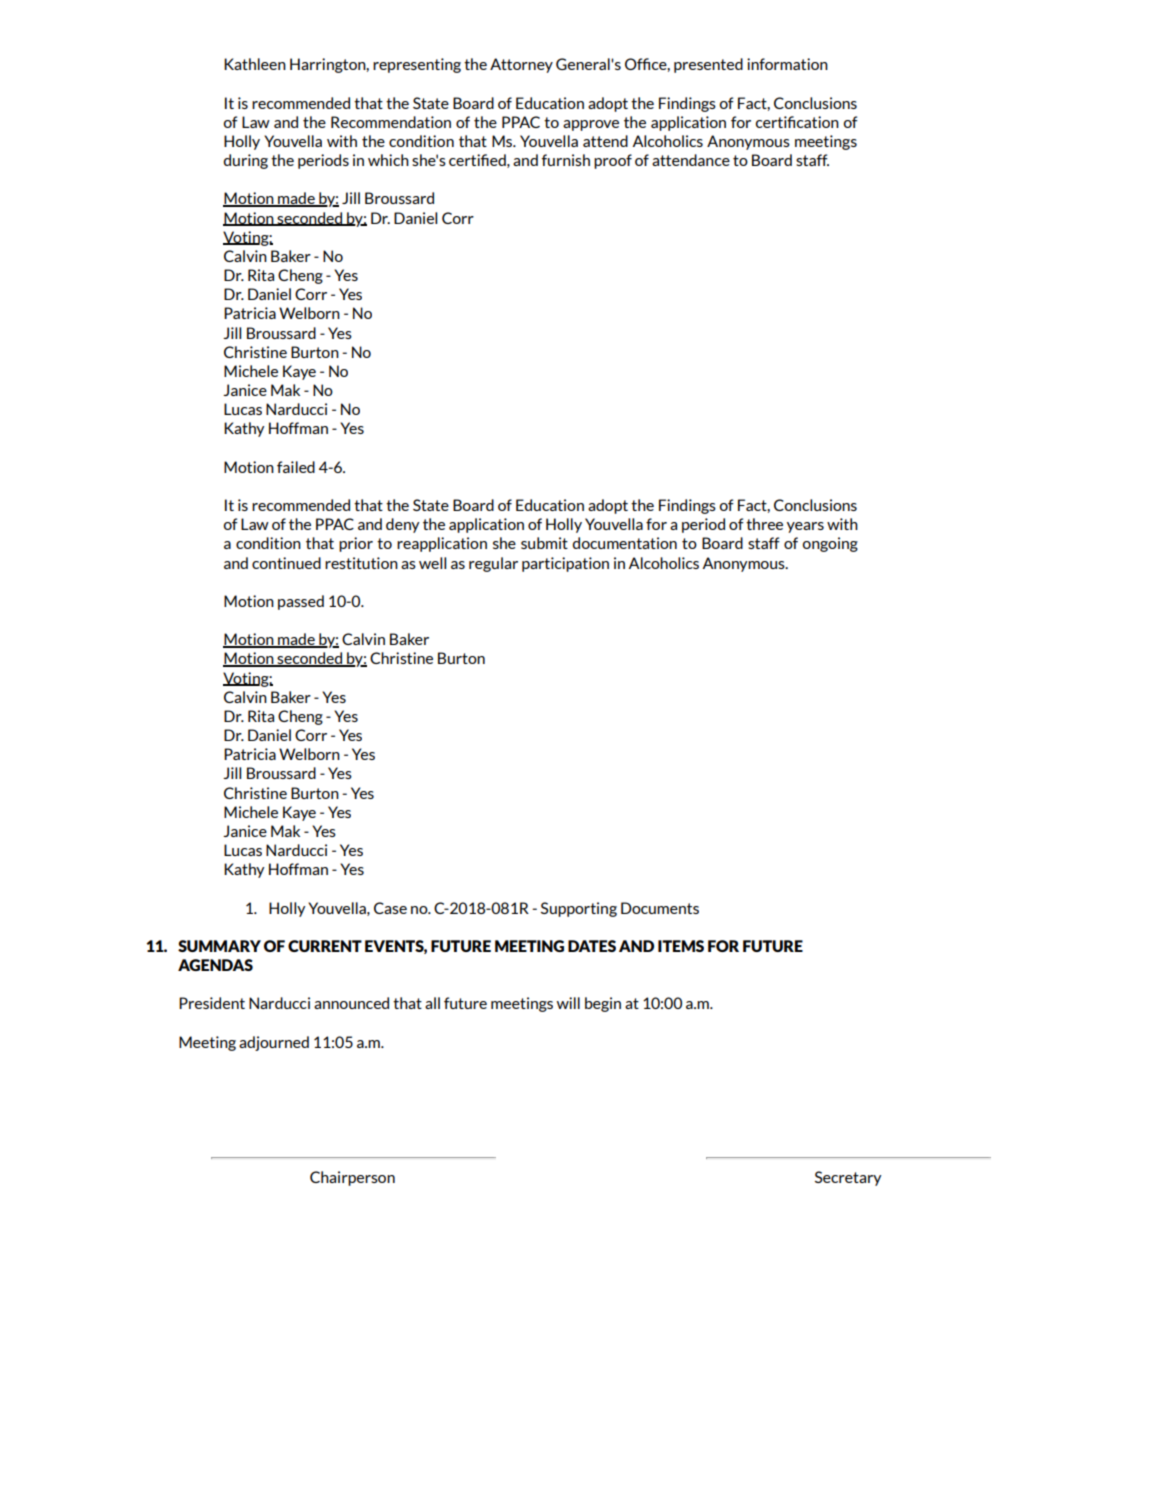 Image resolution: width=1149 pixels, height=1489 pixels. Describe the element at coordinates (255, 64) in the screenshot. I see `Kathleen` at that location.
